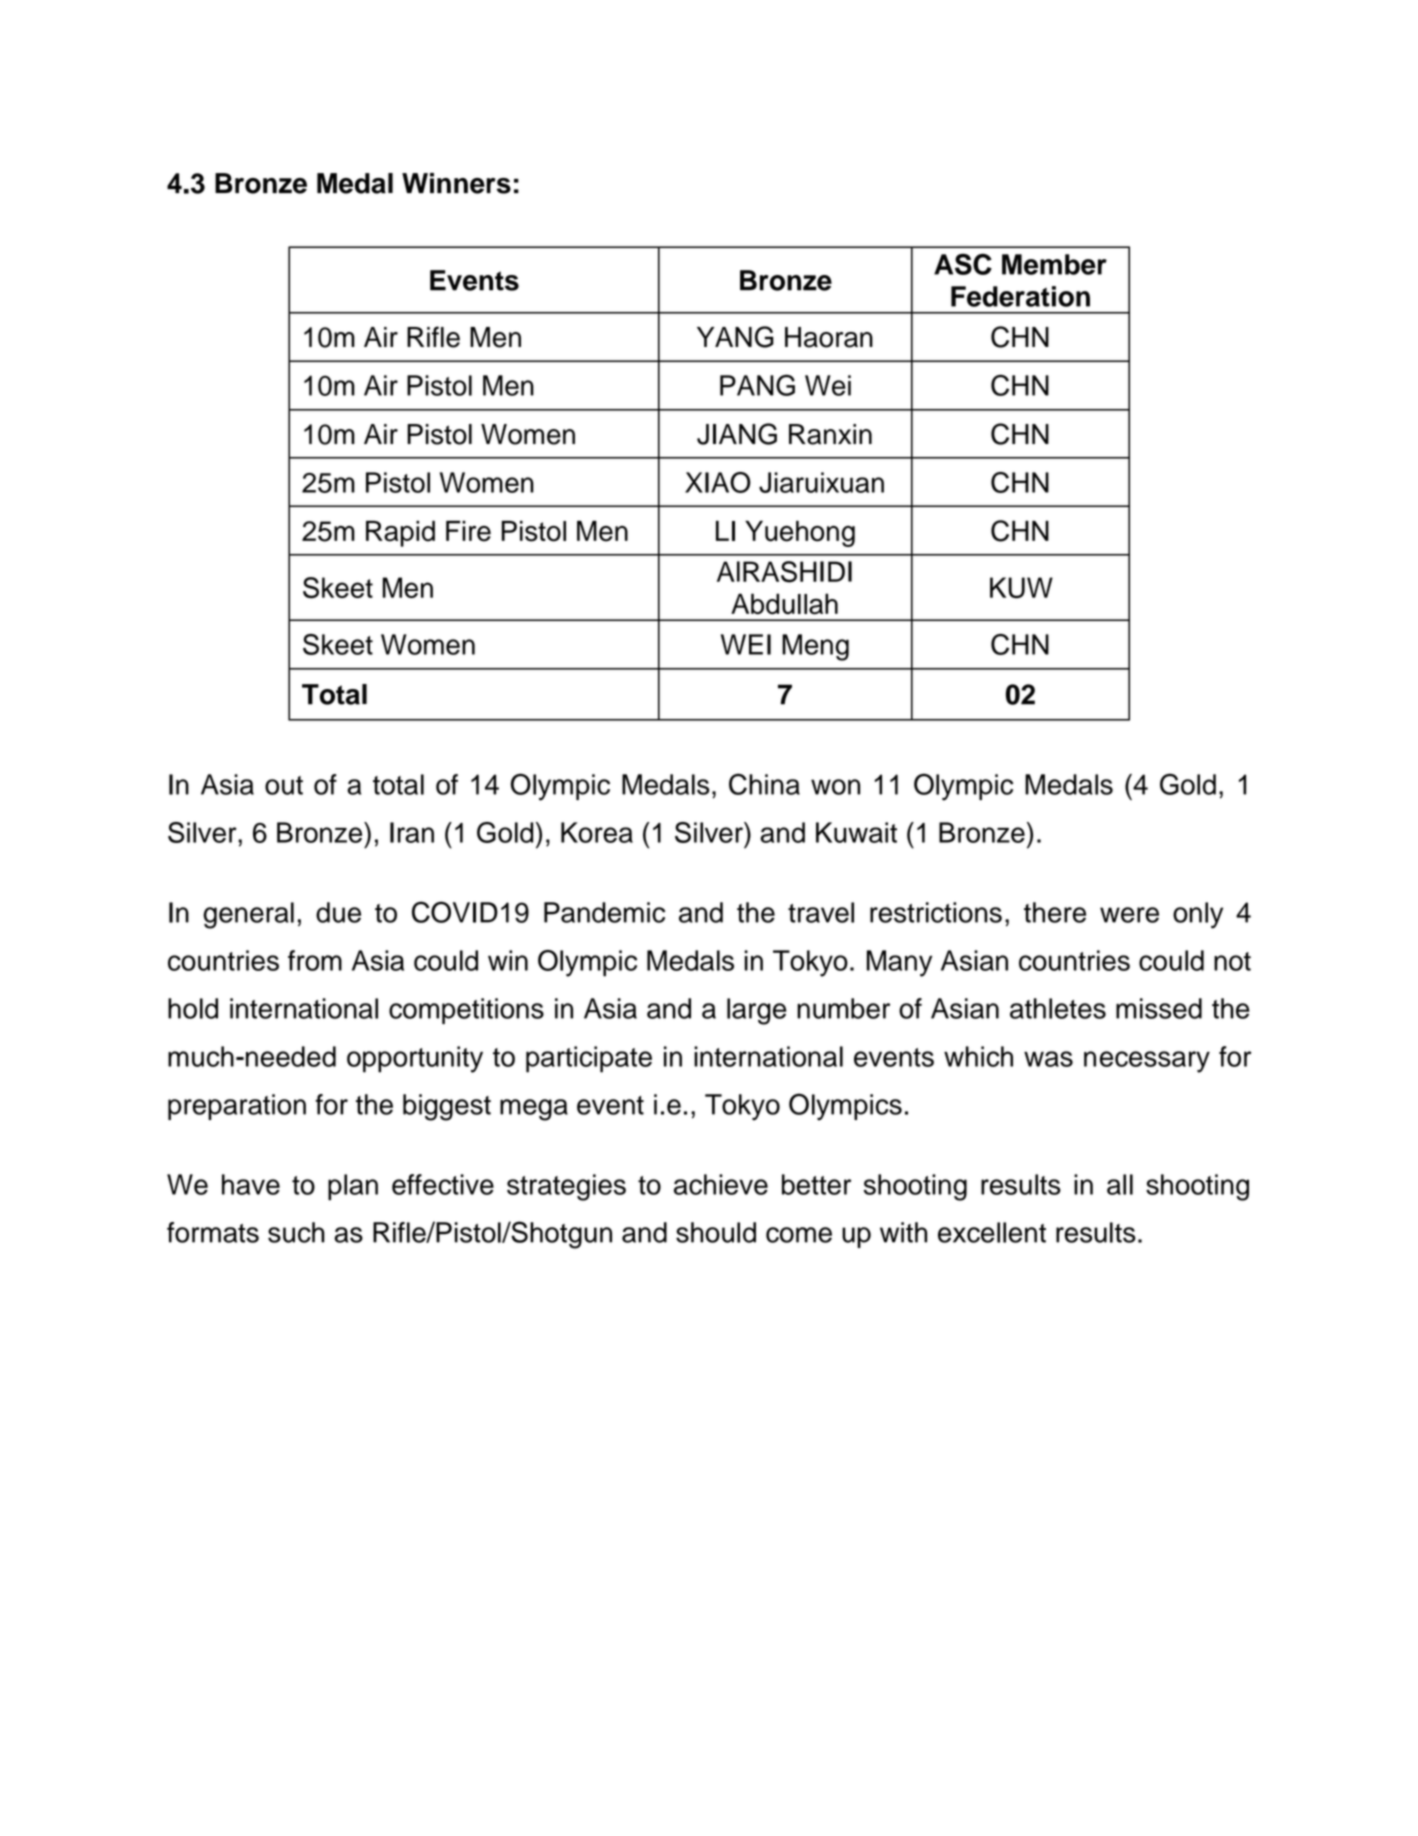 Image resolution: width=1418 pixels, height=1836 pixels. I want to click on out, so click(284, 785).
